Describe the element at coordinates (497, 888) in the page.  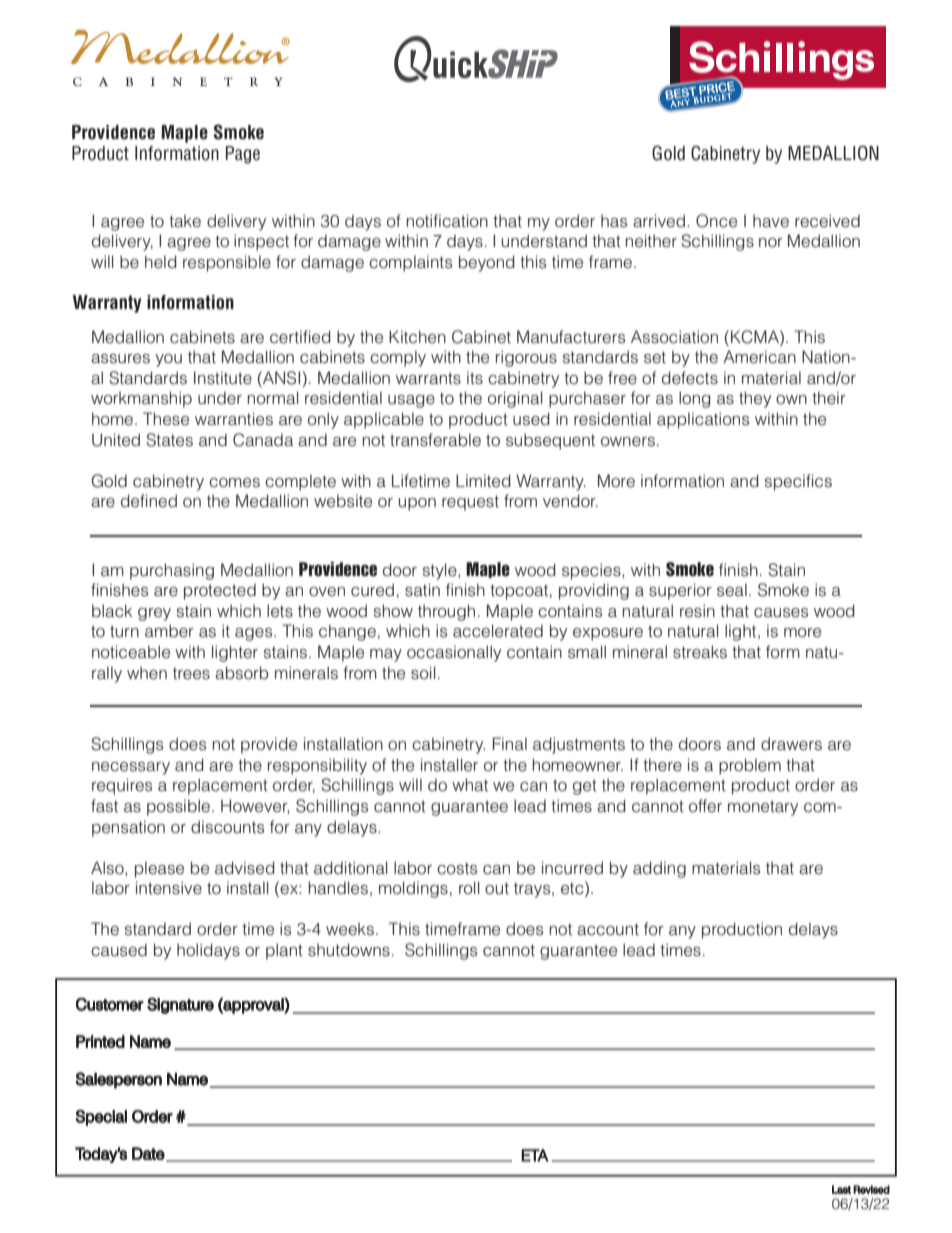
I see `out` at that location.
